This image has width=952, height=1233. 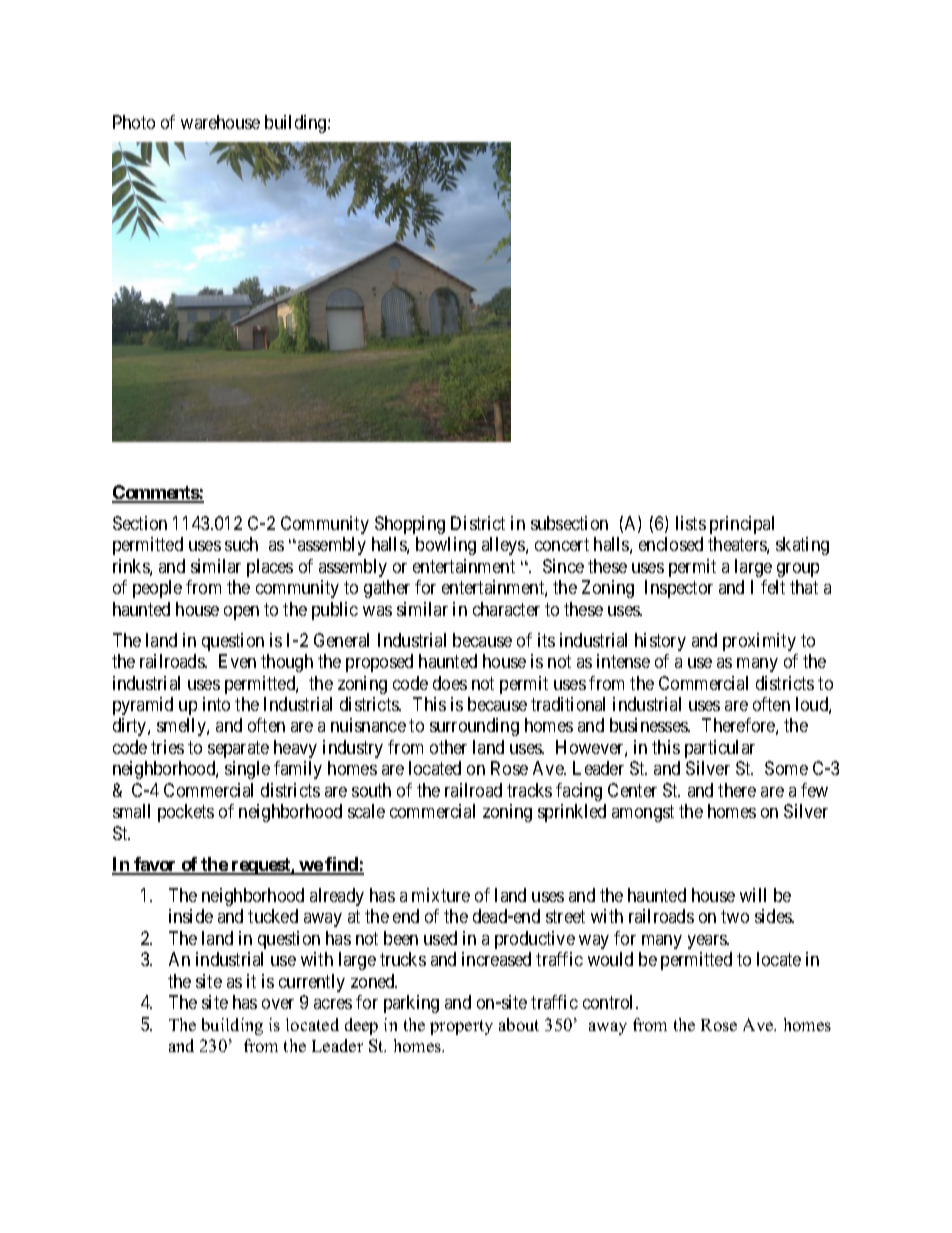 What do you see at coordinates (742, 525) in the image?
I see `principal` at bounding box center [742, 525].
